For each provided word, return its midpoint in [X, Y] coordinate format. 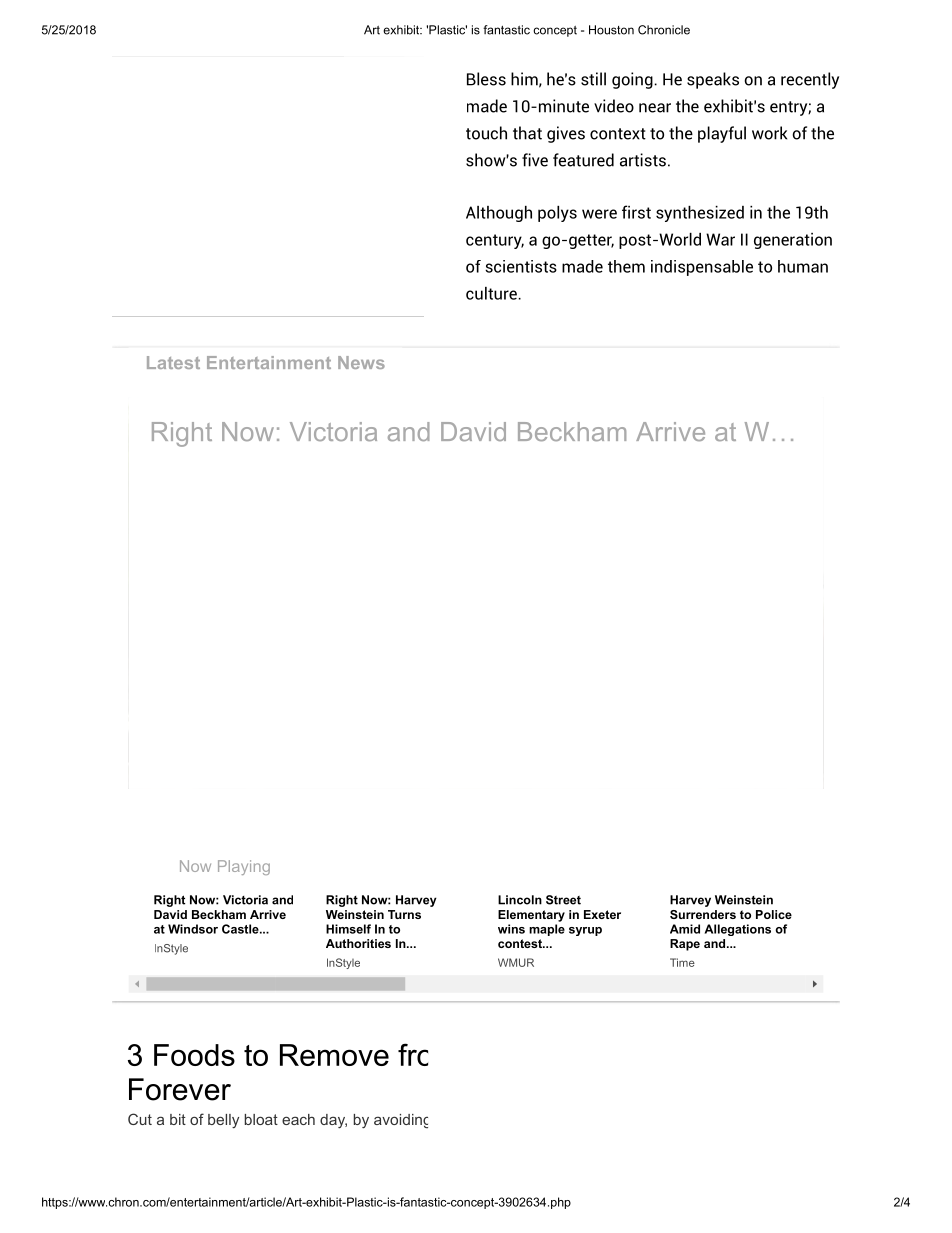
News [361, 362]
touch [486, 133]
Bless [486, 79]
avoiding [401, 1121]
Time [682, 962]
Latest [173, 362]
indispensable [702, 268]
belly [223, 1121]
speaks [713, 80]
